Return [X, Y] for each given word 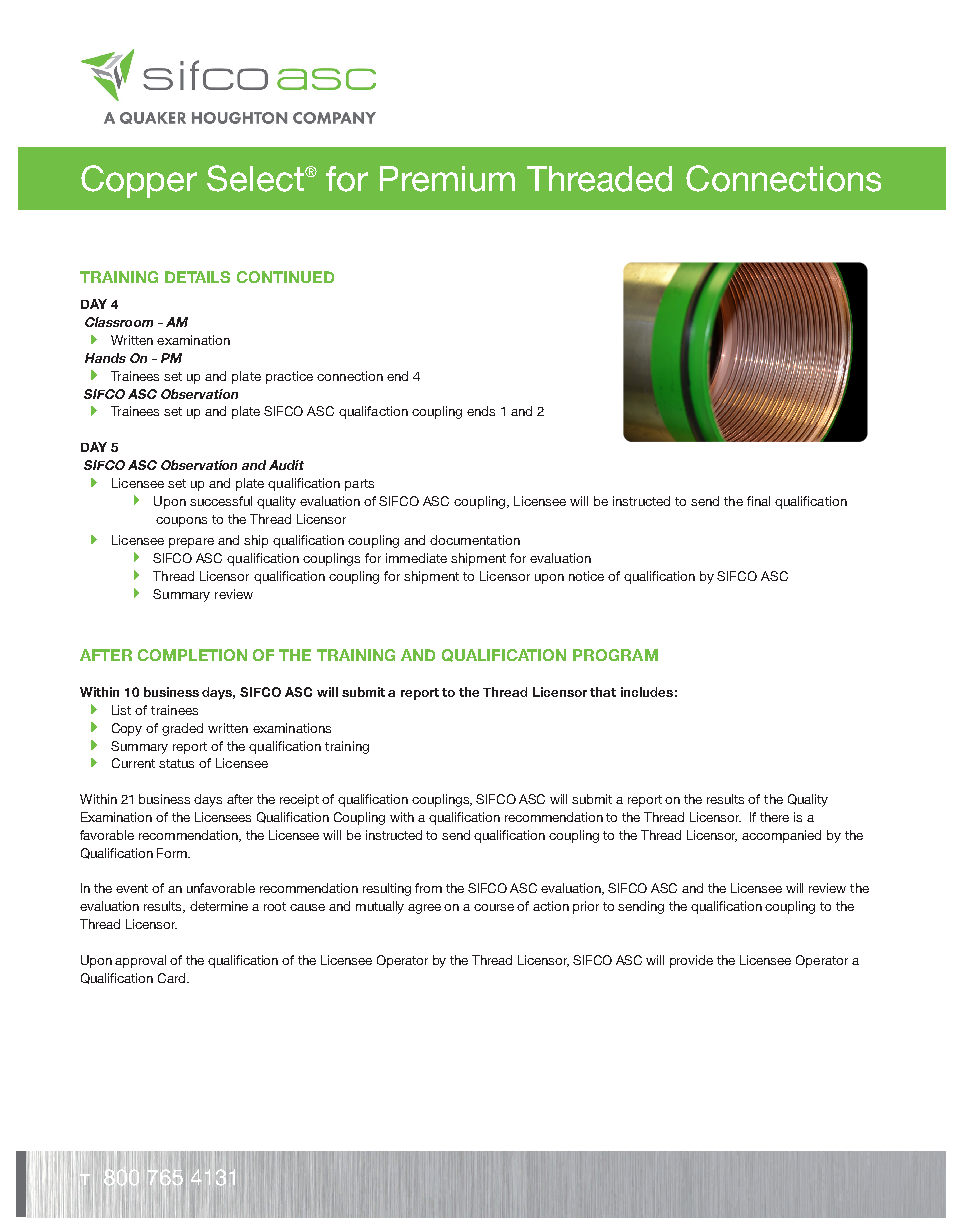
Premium [447, 179]
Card [173, 978]
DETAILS [197, 277]
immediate [416, 558]
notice [586, 576]
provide [691, 961]
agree [424, 909]
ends [481, 411]
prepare [191, 543]
